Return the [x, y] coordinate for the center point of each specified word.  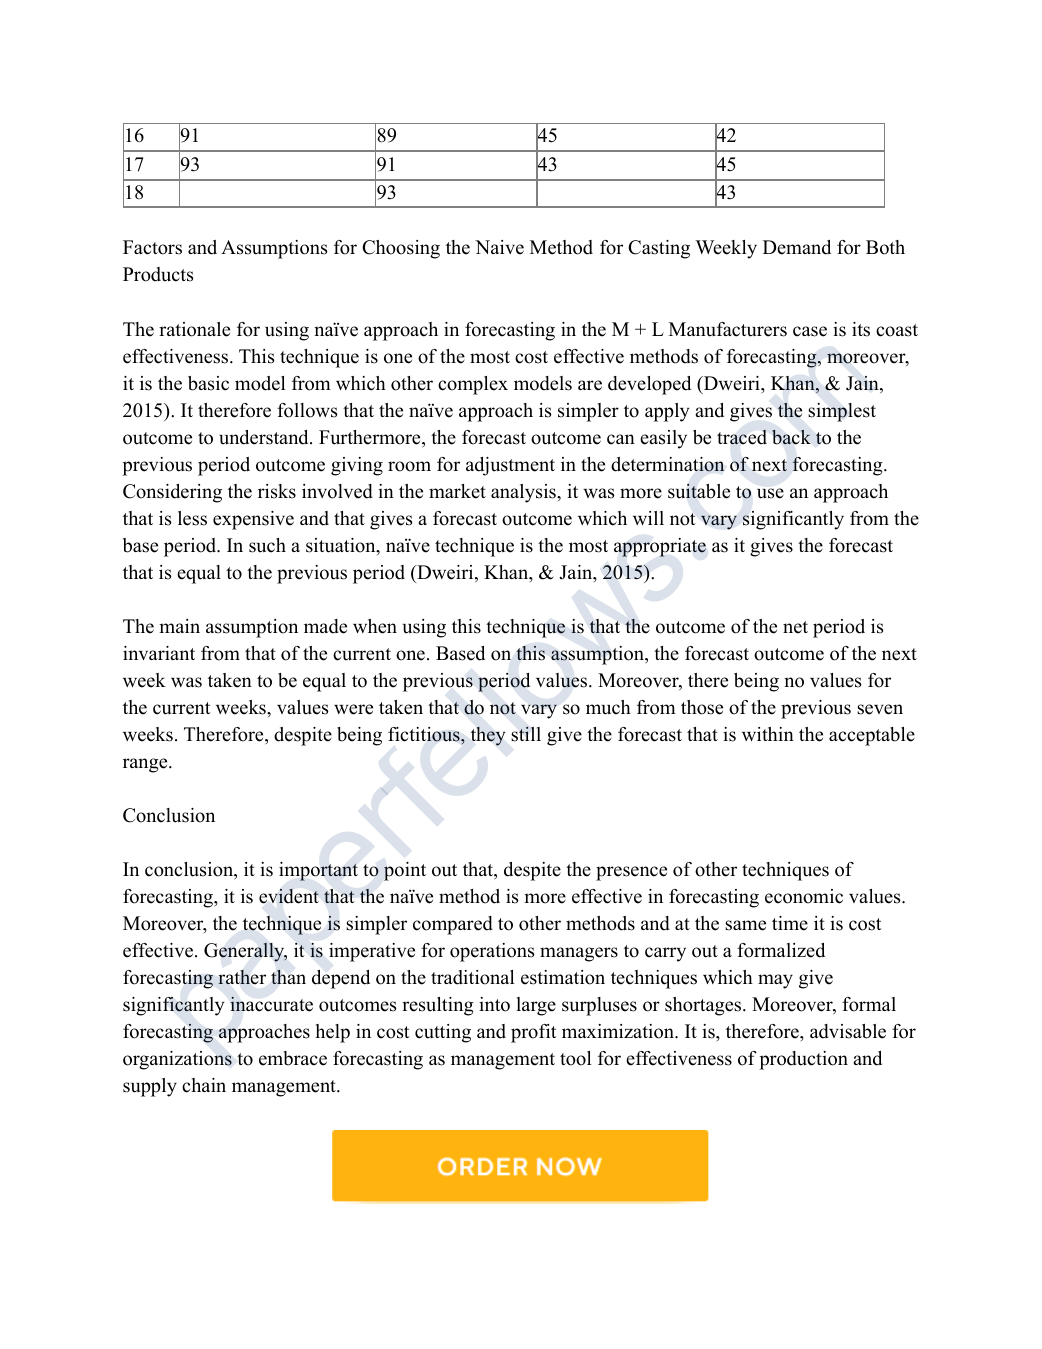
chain [204, 1085]
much [608, 707]
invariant [159, 653]
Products [158, 274]
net [795, 627]
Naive [499, 247]
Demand [797, 247]
